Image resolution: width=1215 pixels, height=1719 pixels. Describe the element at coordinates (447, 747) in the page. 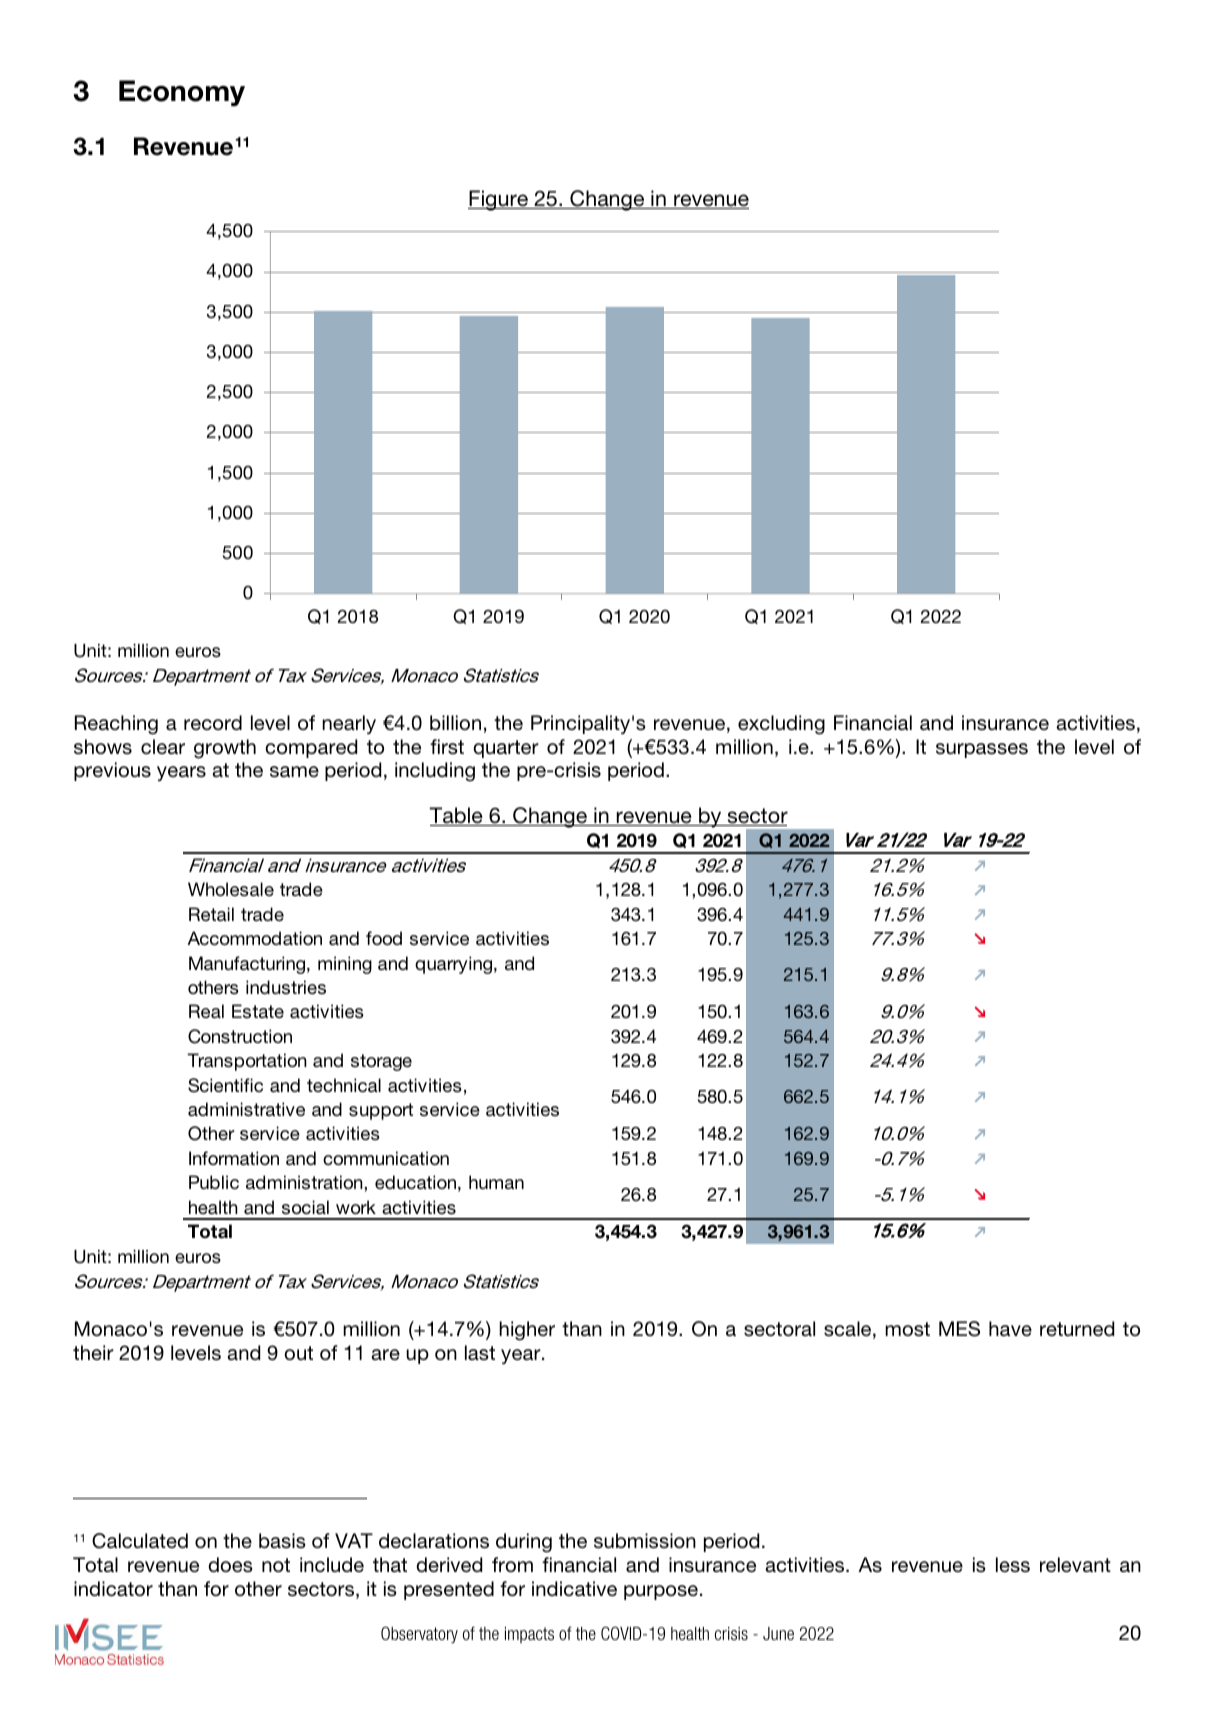

I see `first` at that location.
